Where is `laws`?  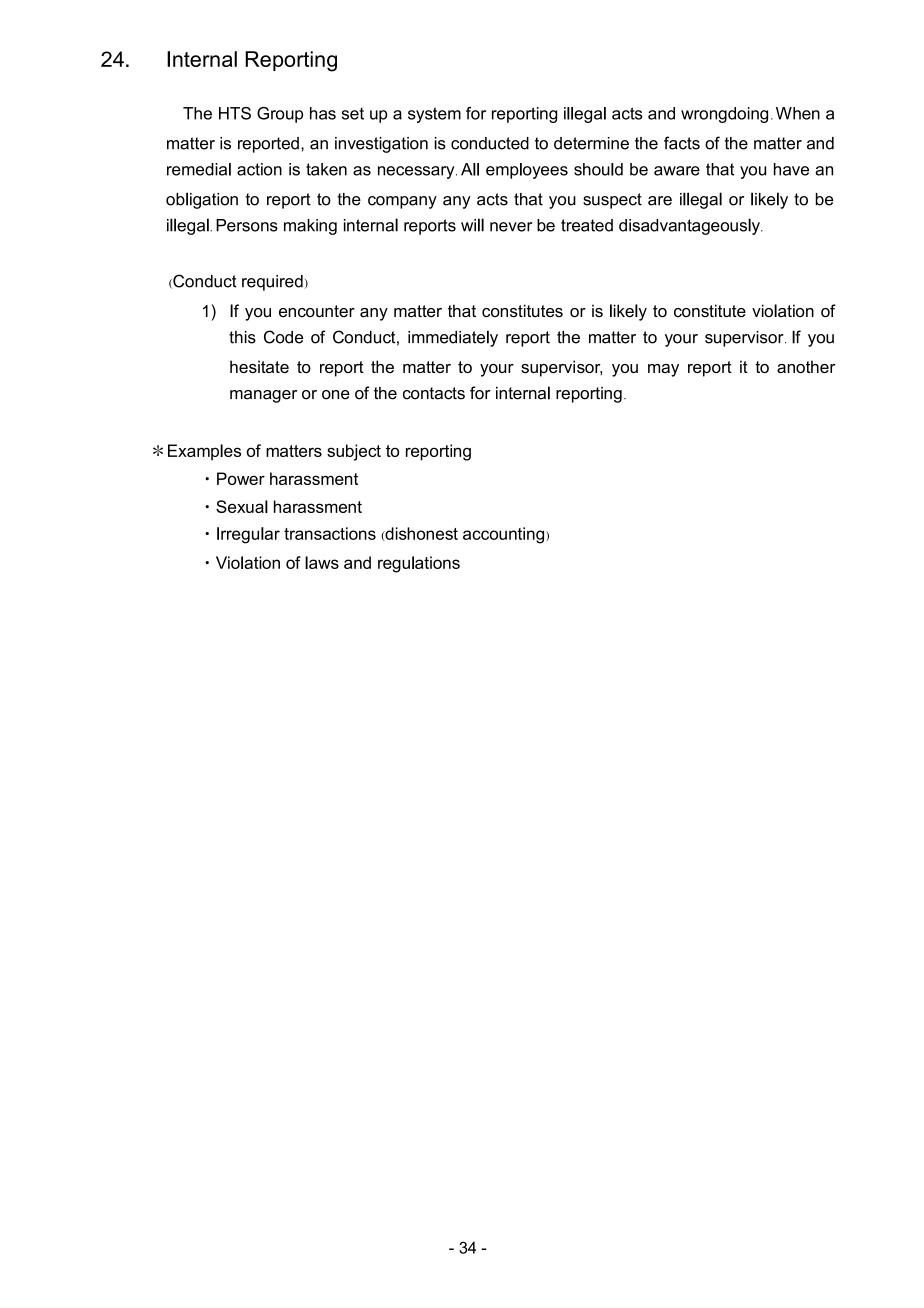 laws is located at coordinates (322, 562).
